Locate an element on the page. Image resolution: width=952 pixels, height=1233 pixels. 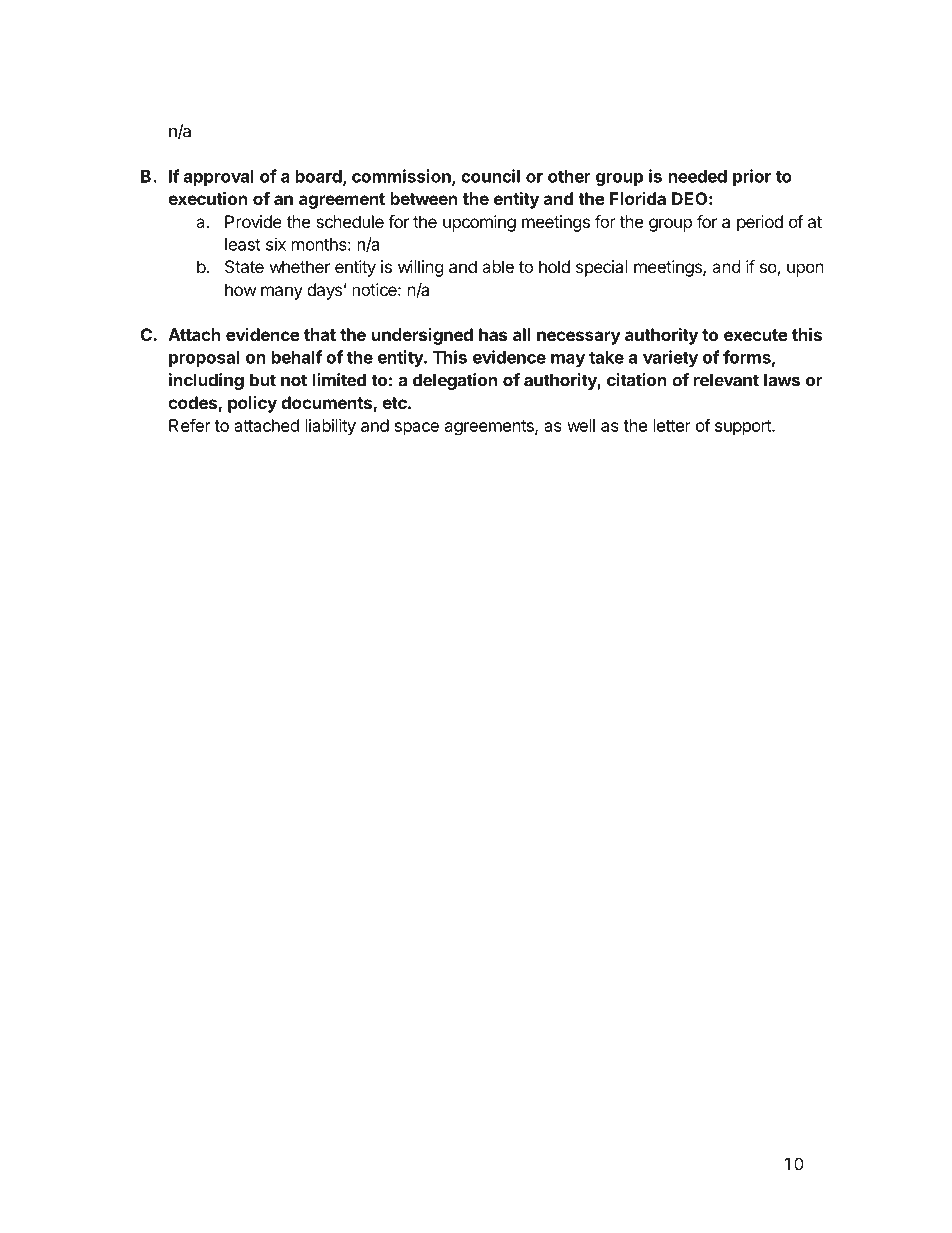
well is located at coordinates (581, 425).
